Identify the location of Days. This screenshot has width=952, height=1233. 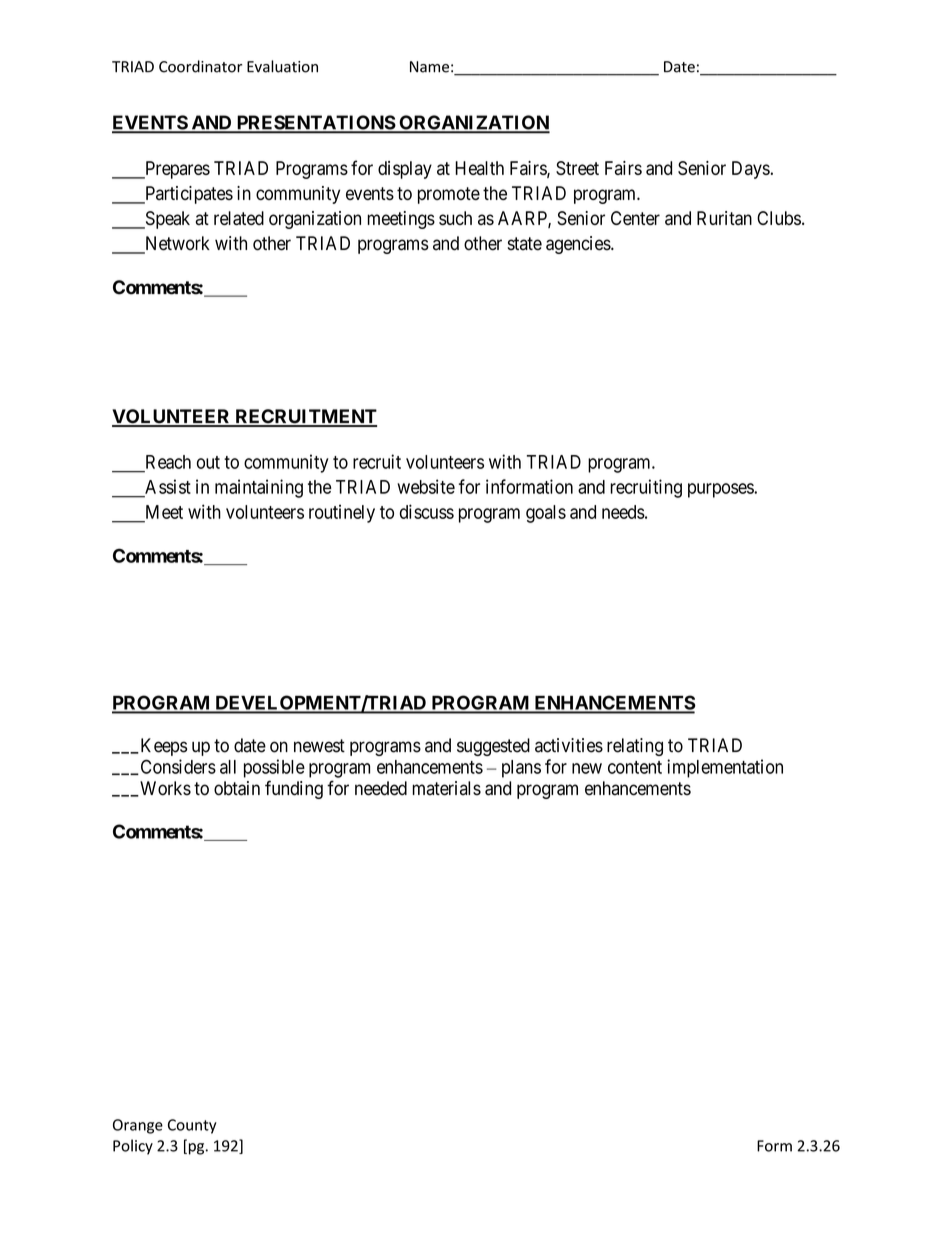
(751, 170).
